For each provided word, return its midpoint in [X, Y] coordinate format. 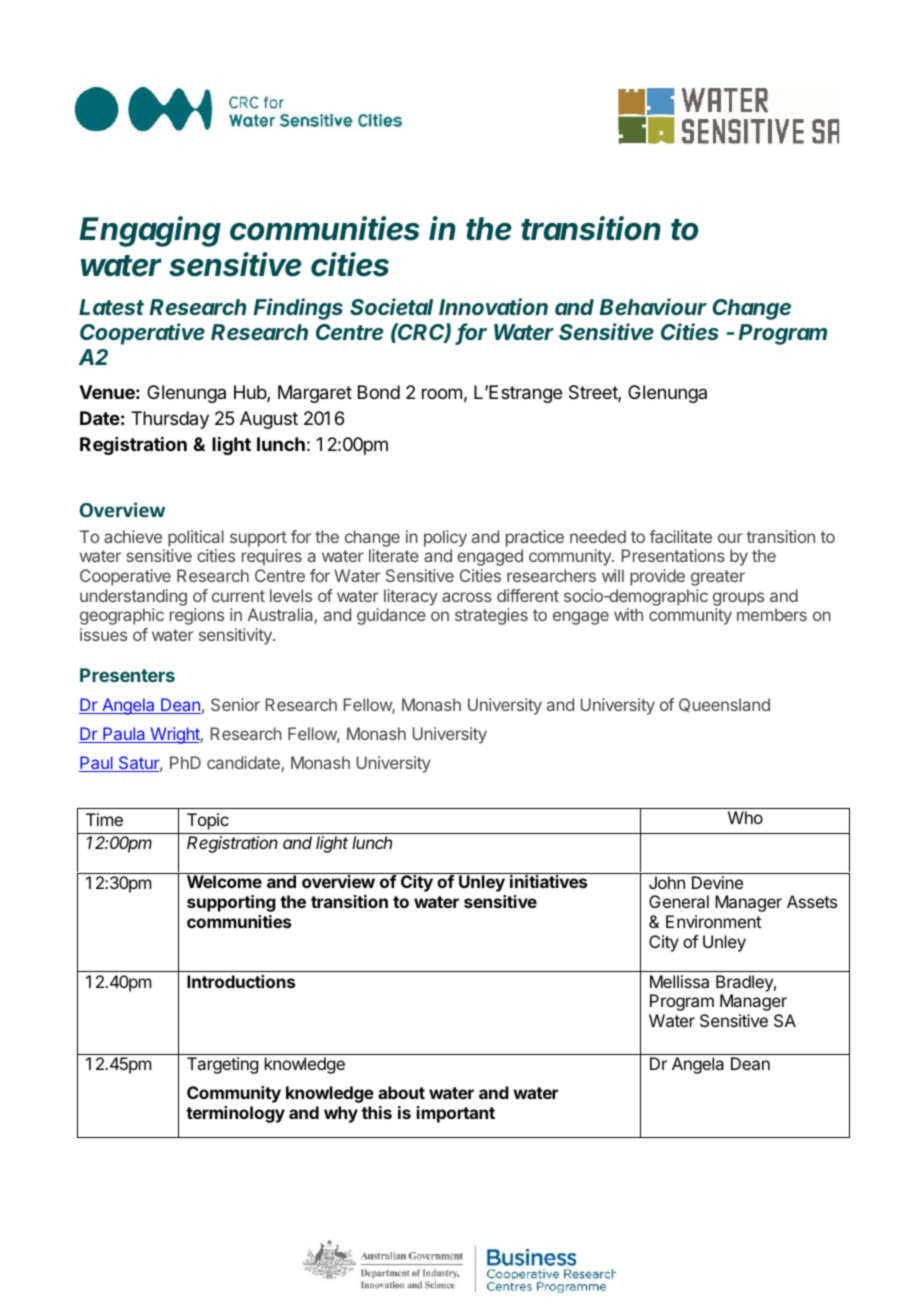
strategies [491, 616]
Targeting [222, 1065]
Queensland [724, 705]
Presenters [127, 675]
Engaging [150, 231]
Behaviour [653, 306]
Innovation [493, 306]
